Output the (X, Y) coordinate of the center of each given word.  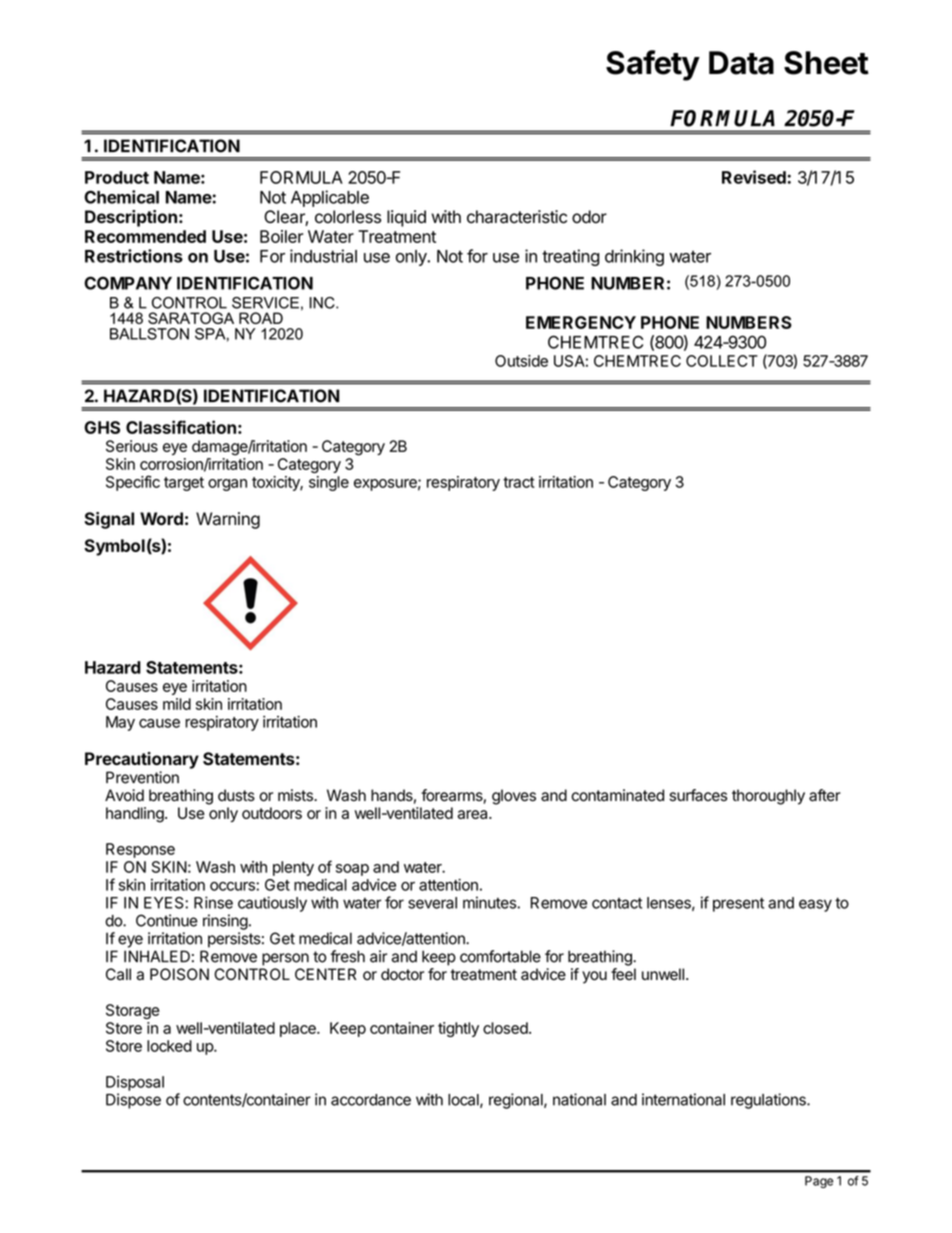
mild (177, 704)
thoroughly (768, 797)
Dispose (133, 1101)
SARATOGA (191, 318)
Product (117, 177)
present (738, 904)
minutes (490, 902)
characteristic (517, 217)
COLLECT (722, 361)
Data (741, 63)
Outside (521, 361)
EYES (165, 903)
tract (519, 482)
